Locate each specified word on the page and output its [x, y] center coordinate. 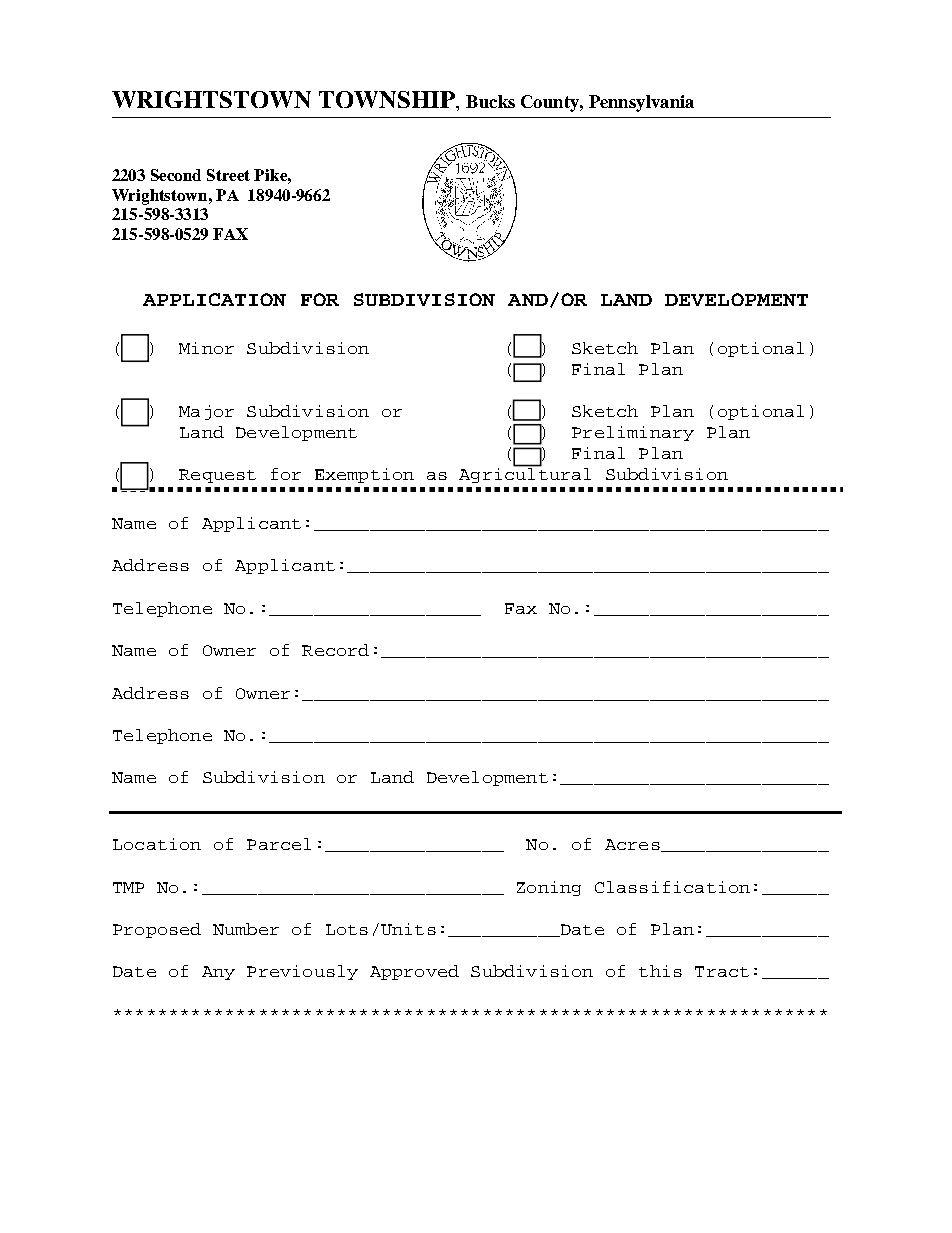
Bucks [490, 101]
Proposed [157, 930]
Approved [414, 972]
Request [217, 476]
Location [157, 844]
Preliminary [633, 433]
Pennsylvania [641, 103]
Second [176, 175]
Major [206, 412]
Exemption [364, 475]
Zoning [549, 888]
